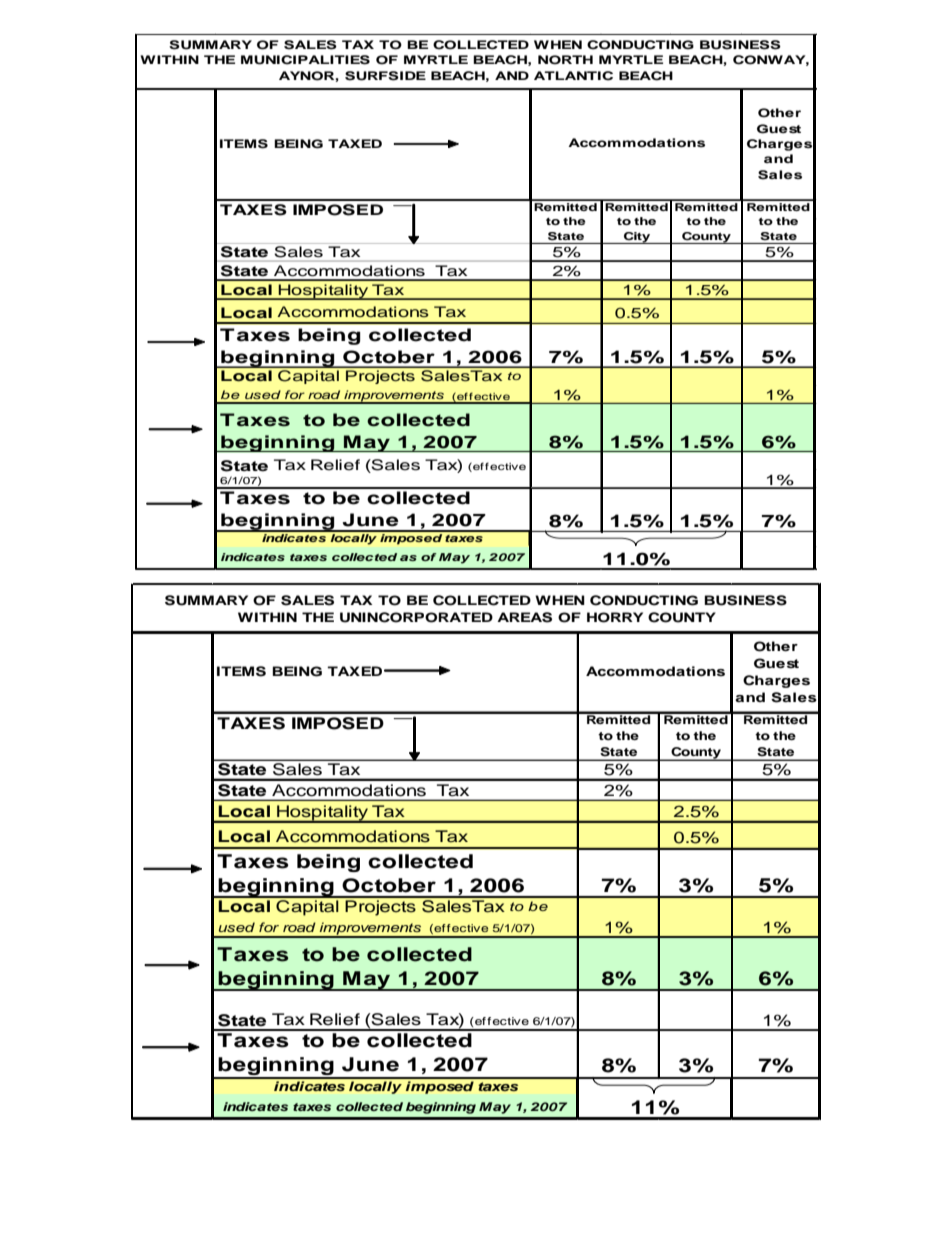  Describe the element at coordinates (565, 60) in the image. I see `NORTH` at that location.
